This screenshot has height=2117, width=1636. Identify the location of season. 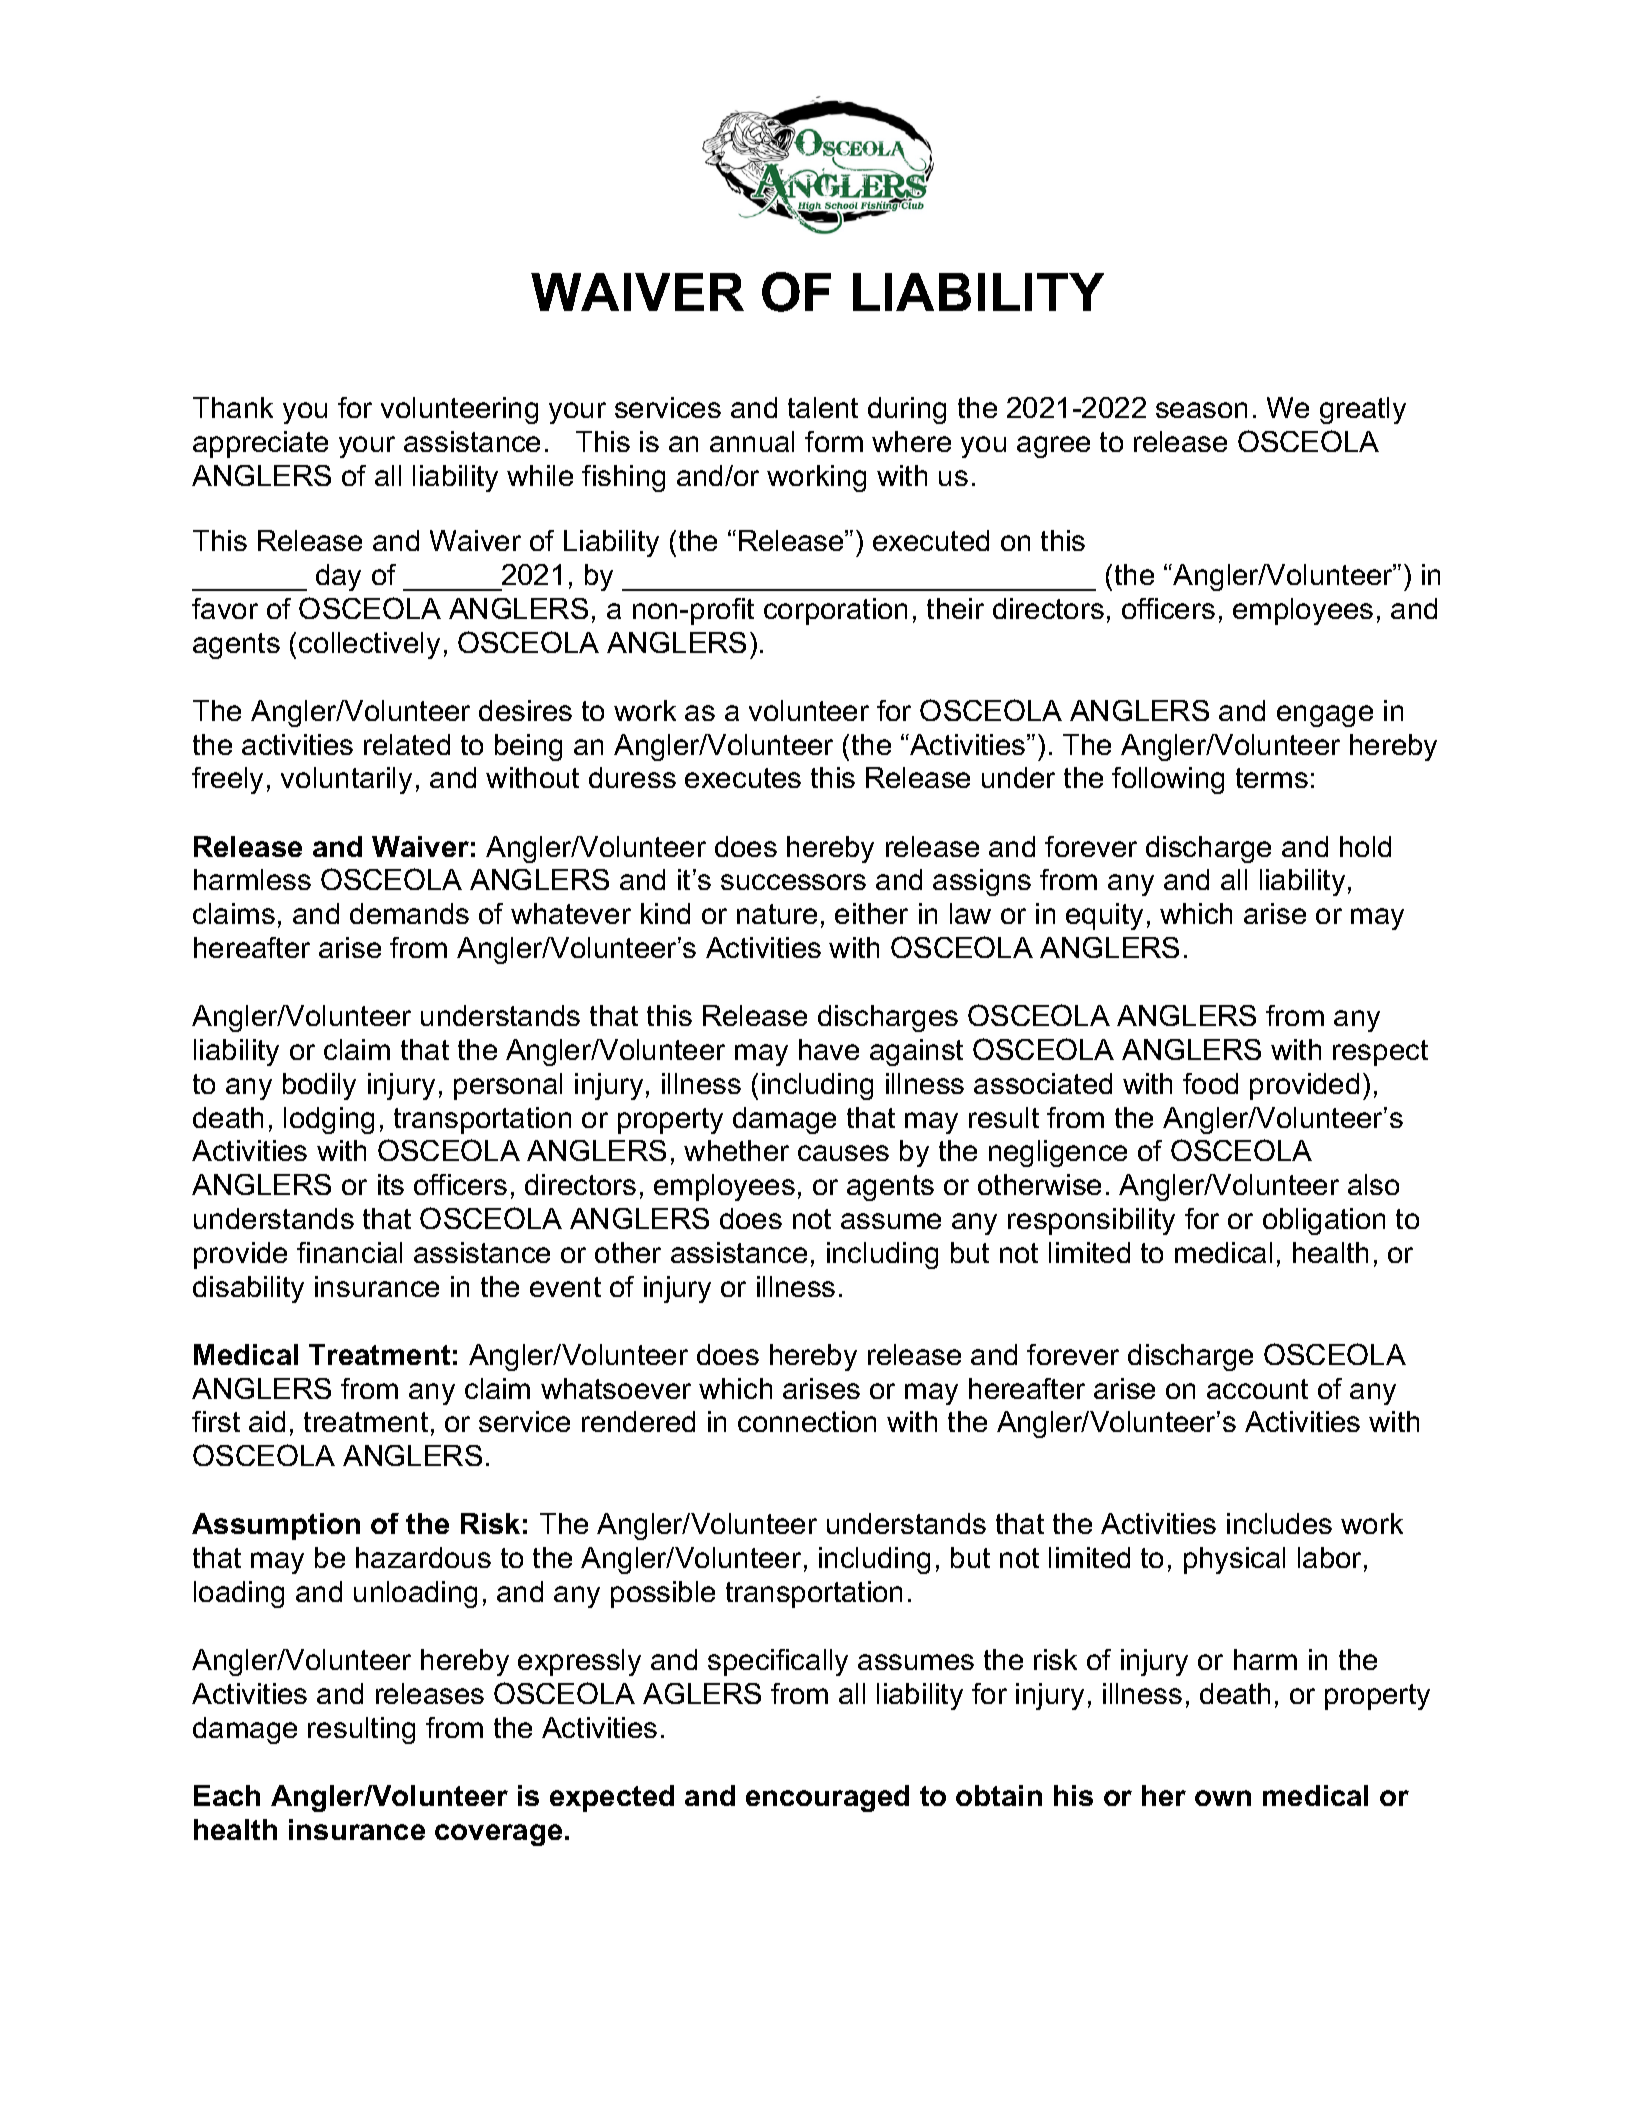
(1201, 410).
